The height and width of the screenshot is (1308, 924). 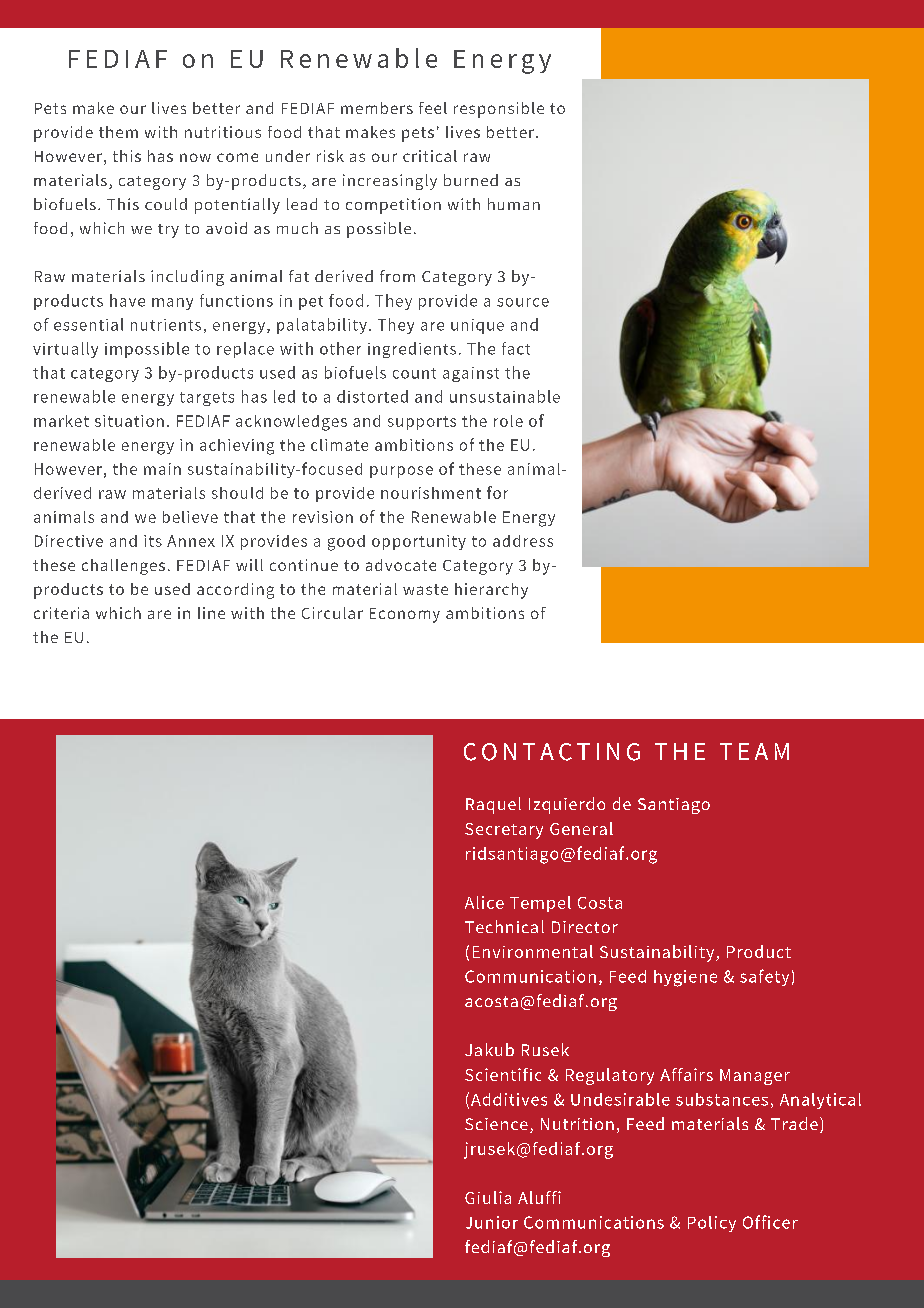 What do you see at coordinates (492, 1222) in the screenshot?
I see `Junior` at bounding box center [492, 1222].
